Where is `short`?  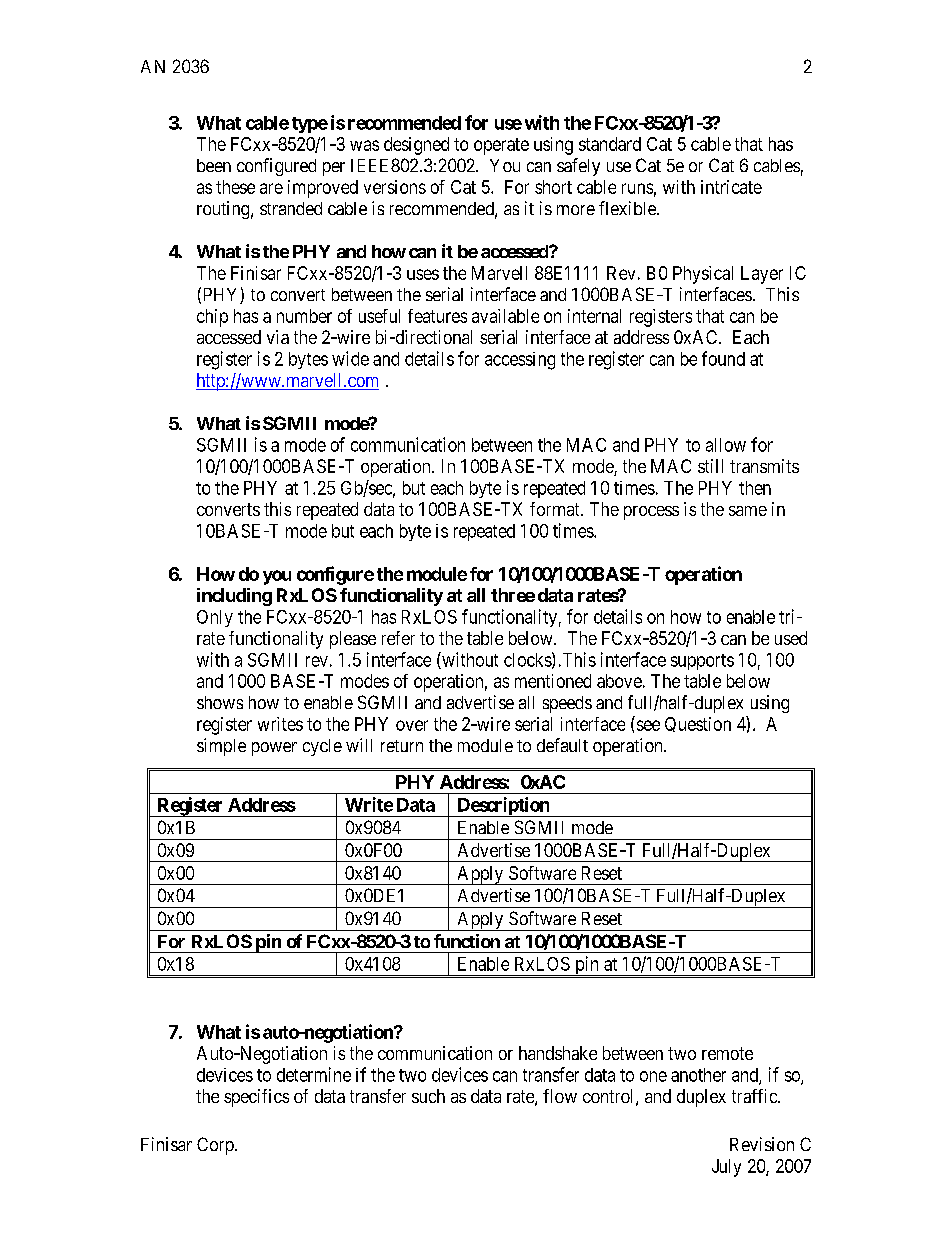
short is located at coordinates (553, 187).
